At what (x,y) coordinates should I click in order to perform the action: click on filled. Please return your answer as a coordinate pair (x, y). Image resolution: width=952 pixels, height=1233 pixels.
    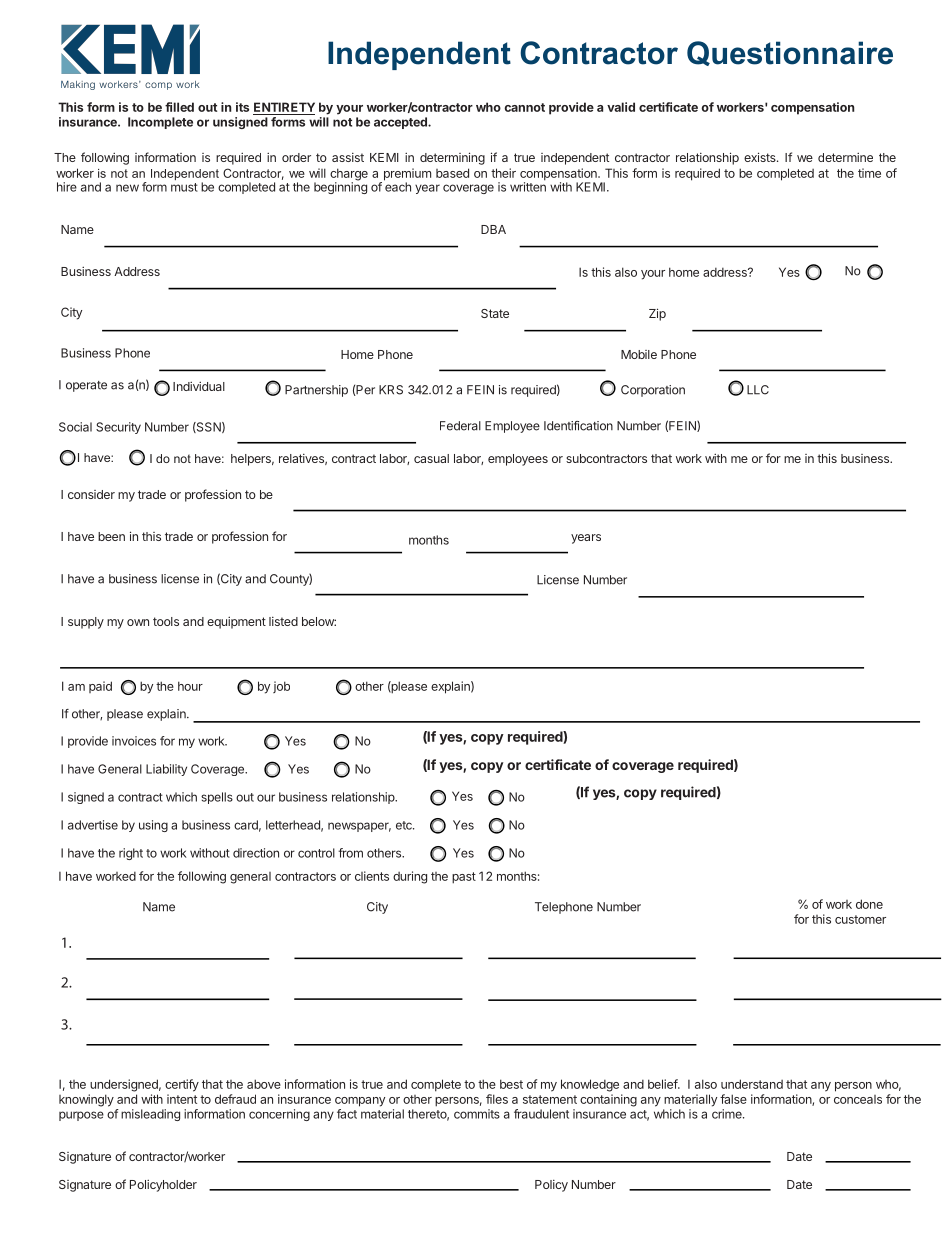
    Looking at the image, I should click on (179, 107).
